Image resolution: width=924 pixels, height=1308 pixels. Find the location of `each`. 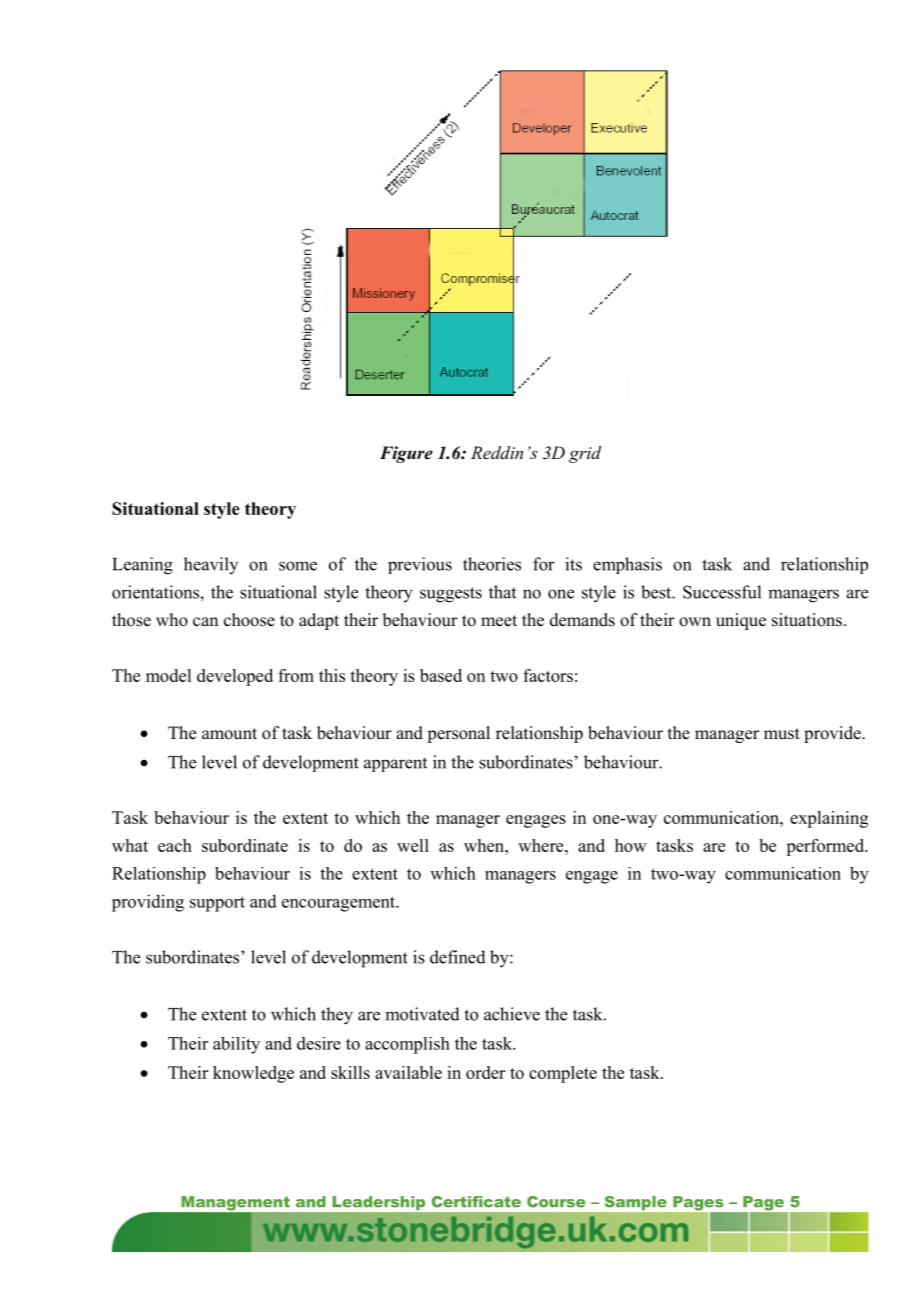

each is located at coordinates (175, 845).
